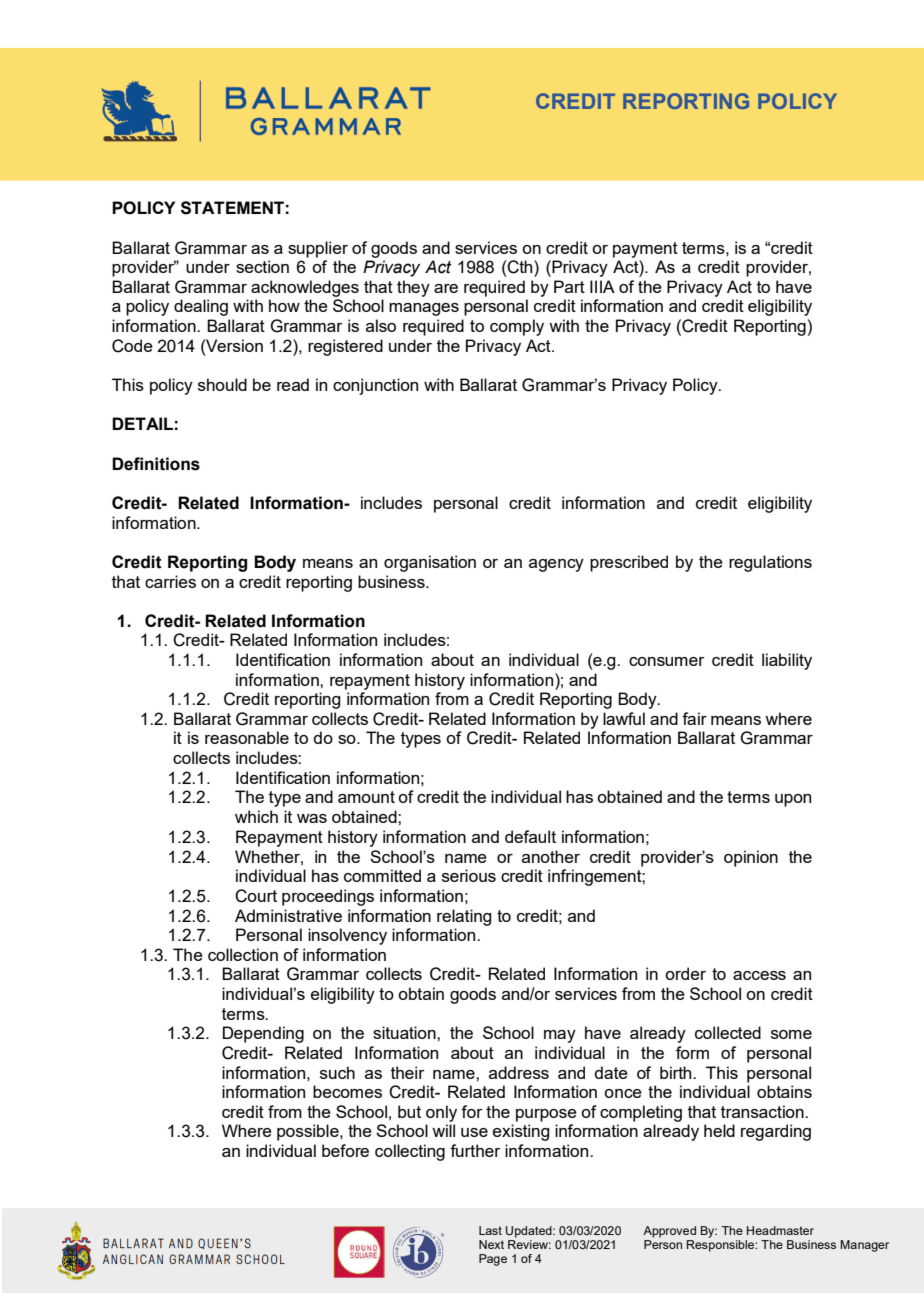  Describe the element at coordinates (309, 1132) in the screenshot. I see `possible` at that location.
